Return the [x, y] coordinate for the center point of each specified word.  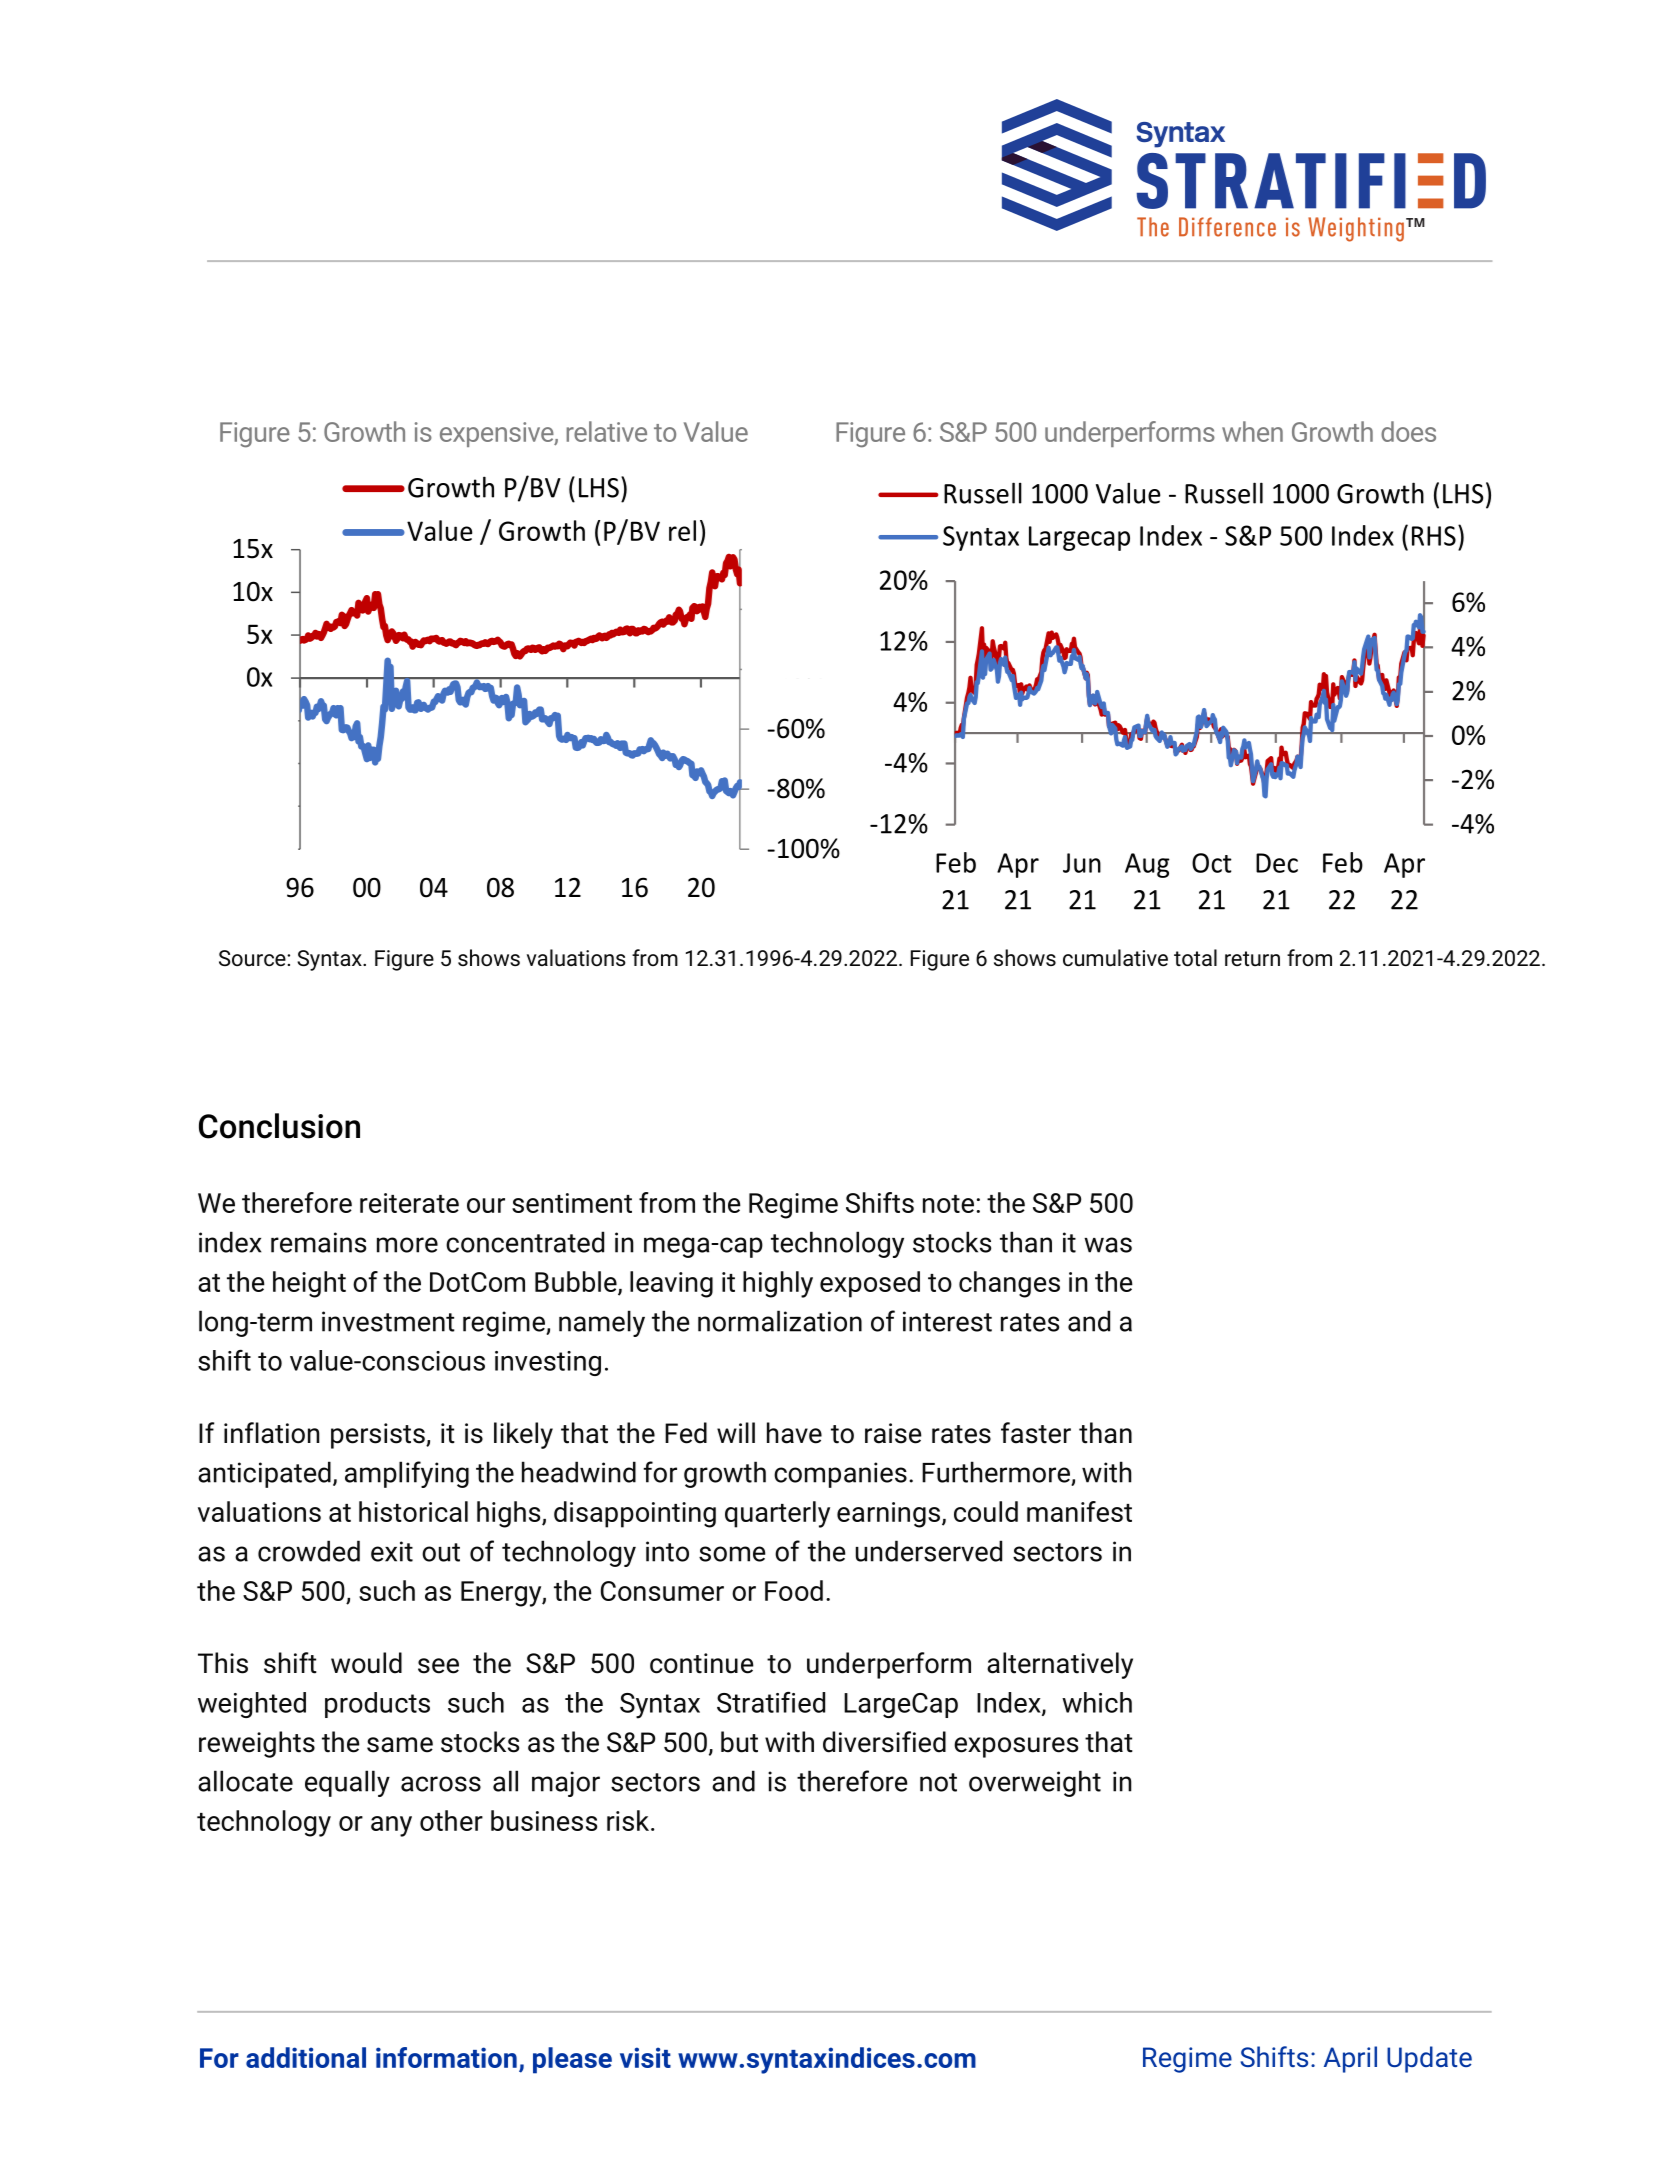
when [1252, 431]
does [1408, 431]
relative [606, 431]
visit [645, 2057]
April [1350, 2059]
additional [306, 2057]
